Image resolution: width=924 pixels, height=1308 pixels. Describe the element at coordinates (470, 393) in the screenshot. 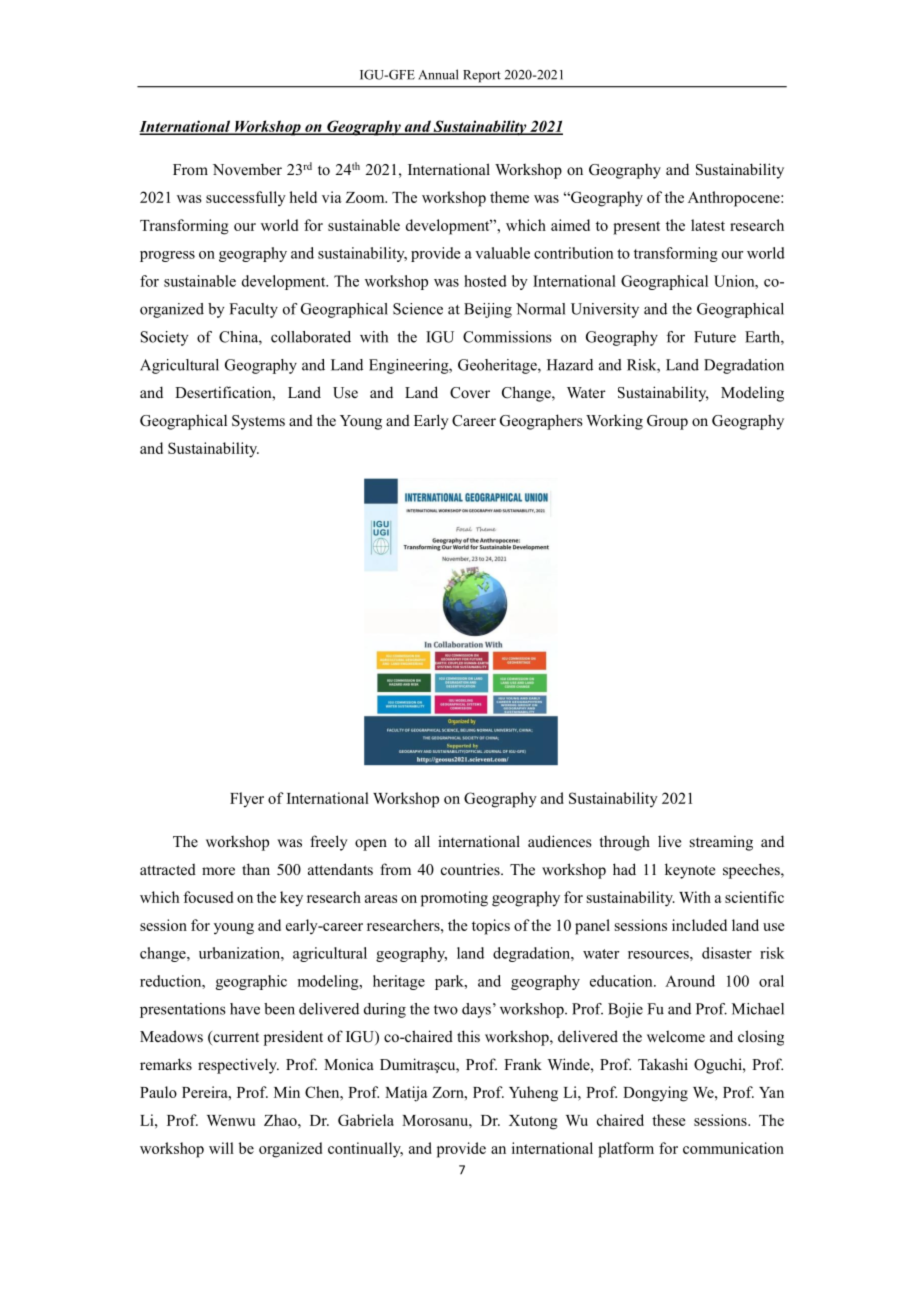

I see `Cover` at that location.
